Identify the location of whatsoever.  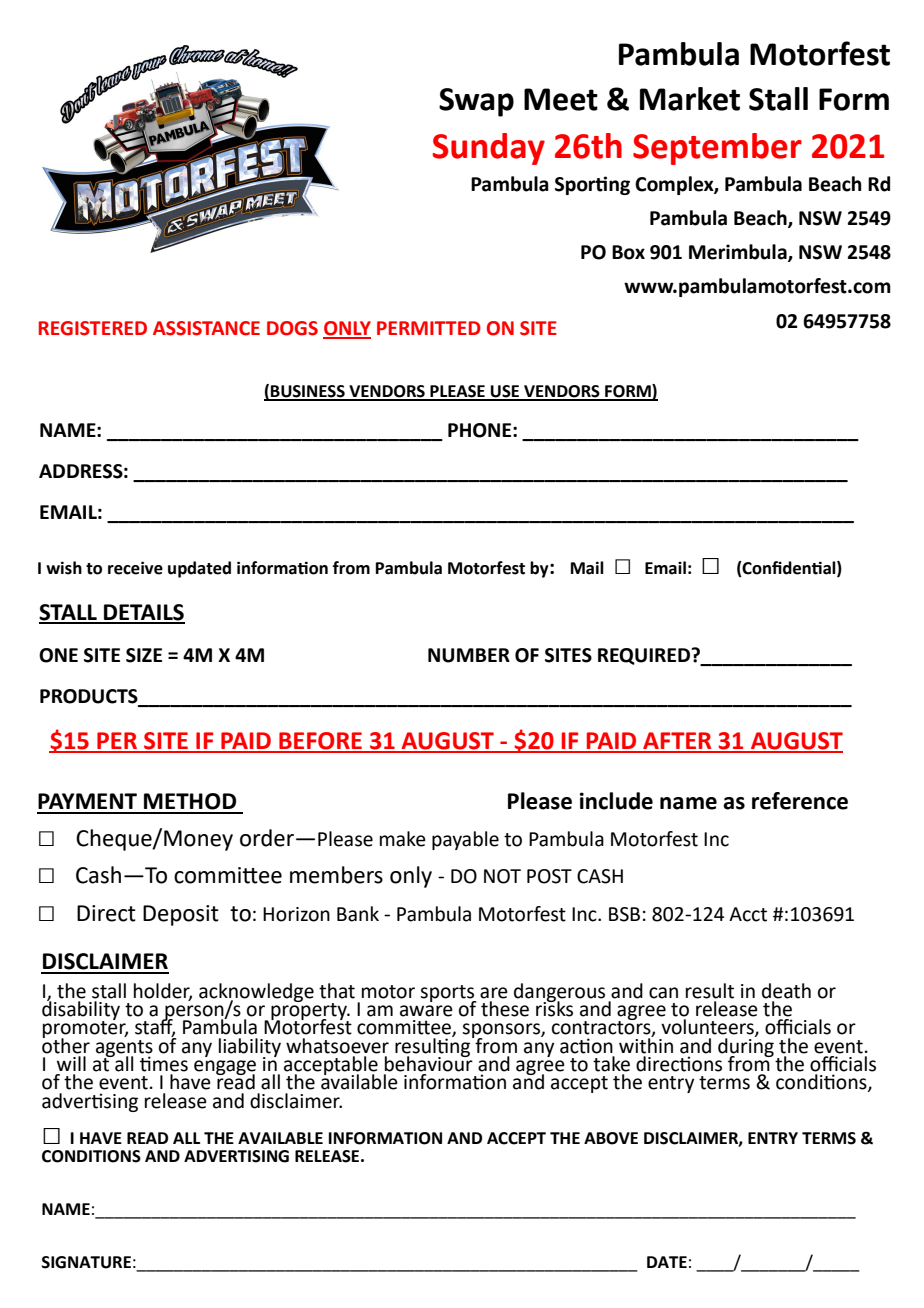
(337, 1046).
